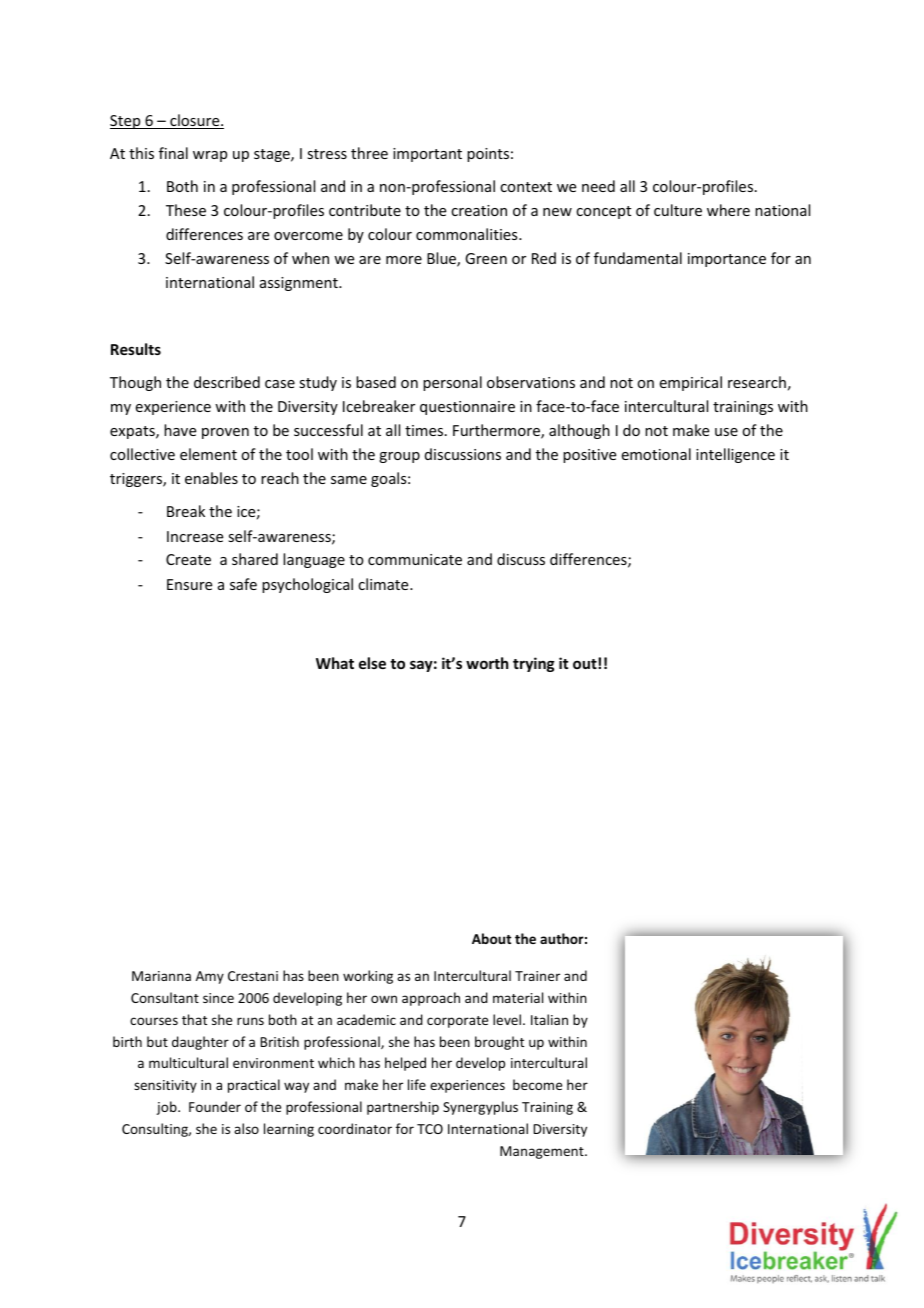  What do you see at coordinates (215, 1106) in the document?
I see `Founder` at bounding box center [215, 1106].
